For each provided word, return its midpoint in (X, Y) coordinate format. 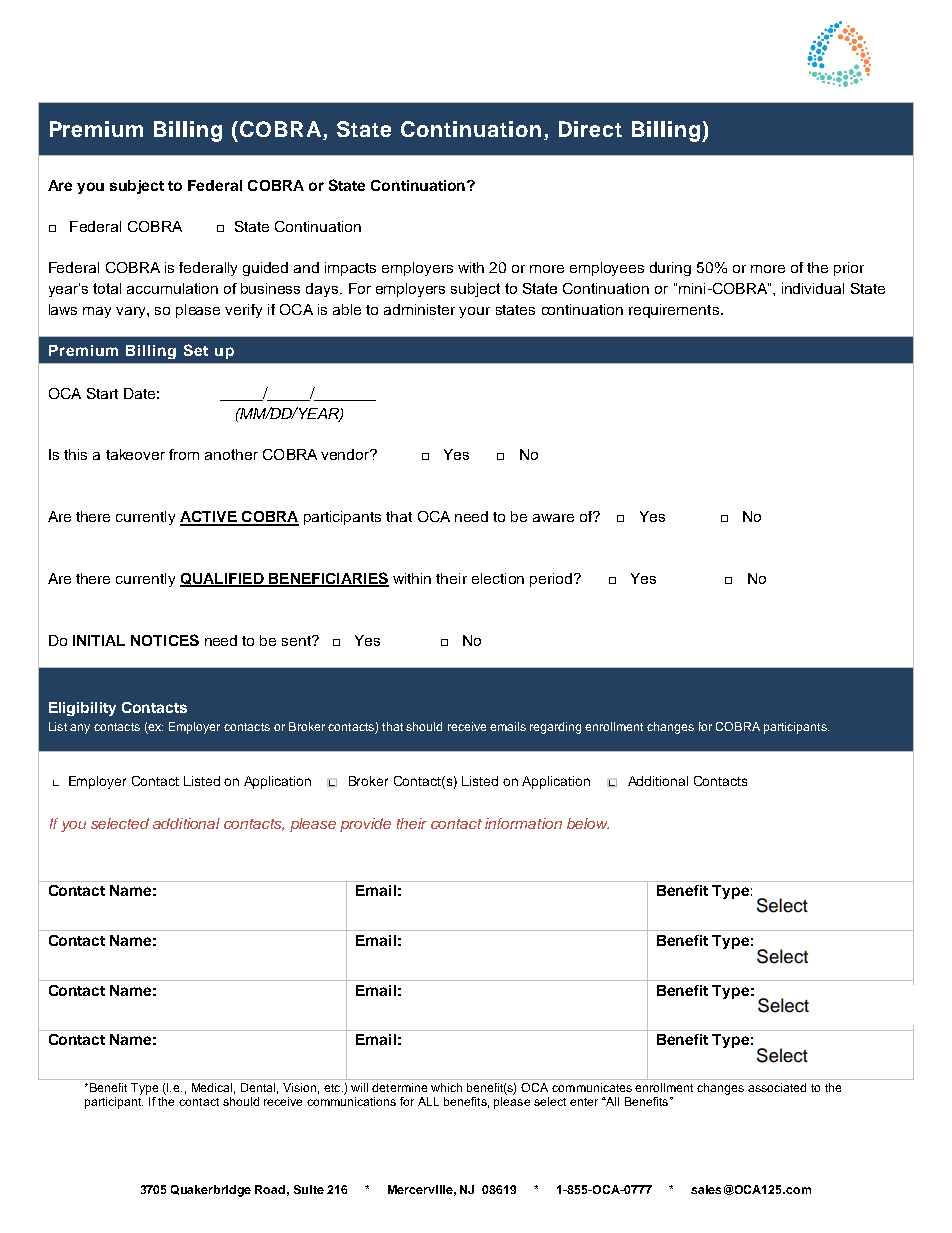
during (670, 269)
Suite (309, 1189)
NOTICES (165, 640)
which (446, 1087)
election (498, 578)
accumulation (172, 288)
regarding (555, 728)
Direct (590, 129)
